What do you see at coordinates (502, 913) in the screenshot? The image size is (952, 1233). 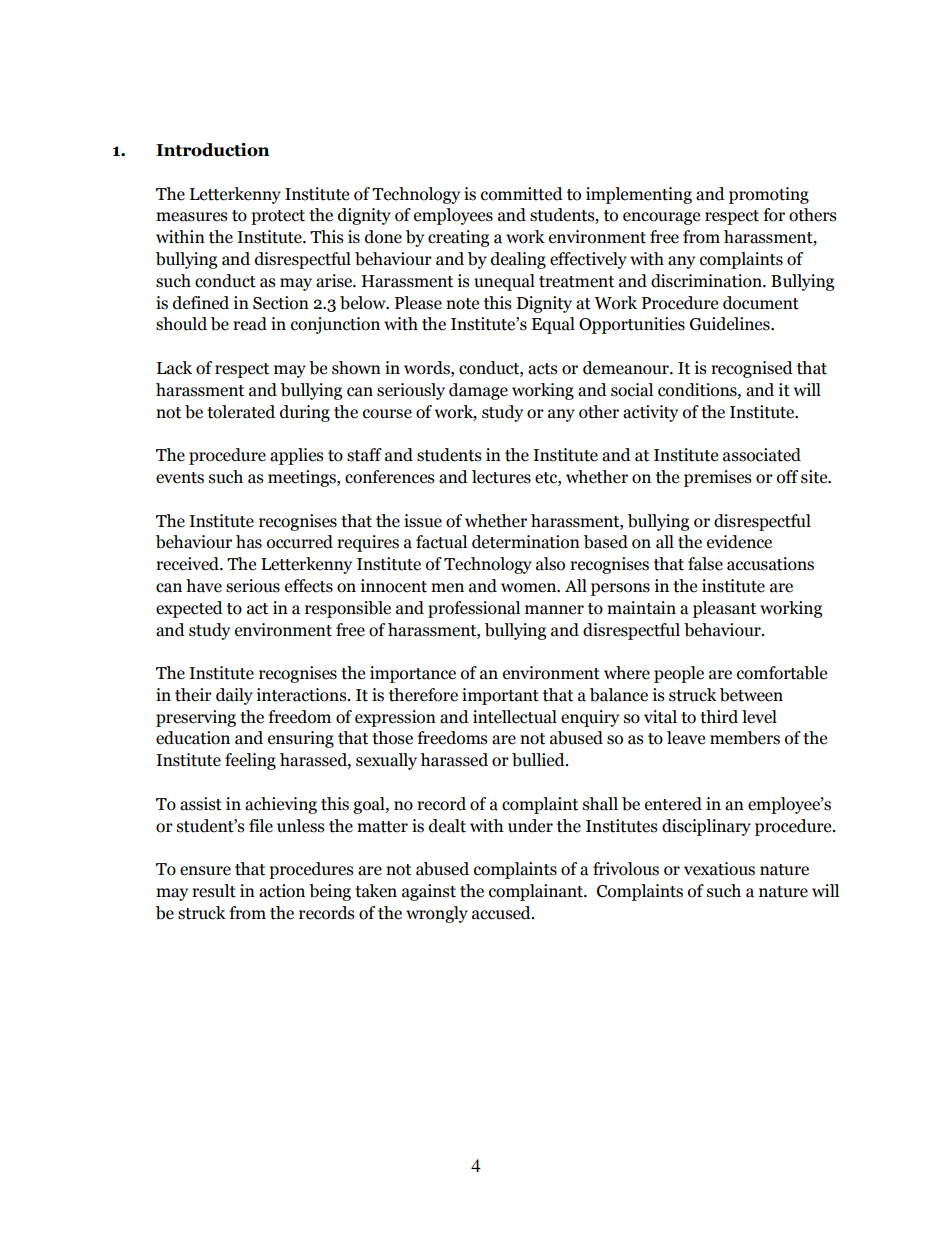 I see `accused` at bounding box center [502, 913].
